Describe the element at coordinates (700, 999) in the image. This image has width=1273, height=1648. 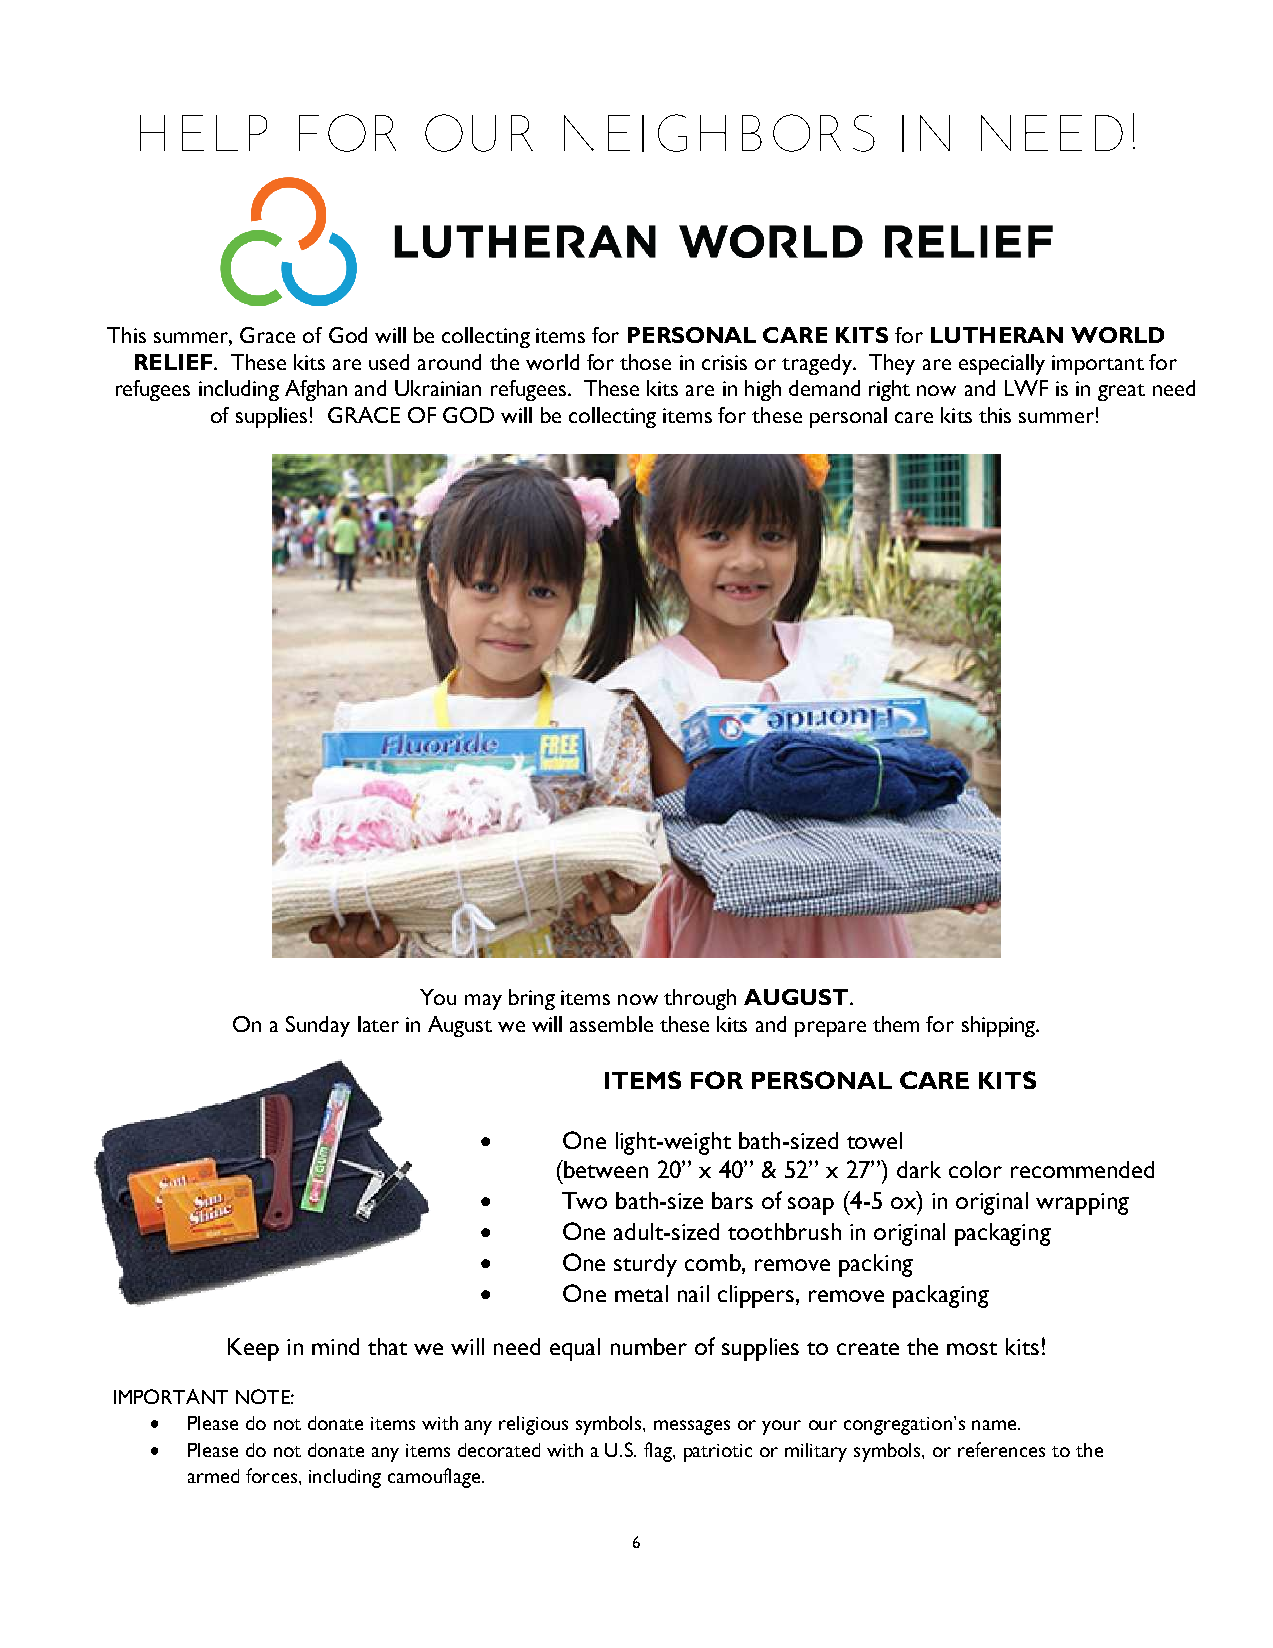
I see `through` at that location.
